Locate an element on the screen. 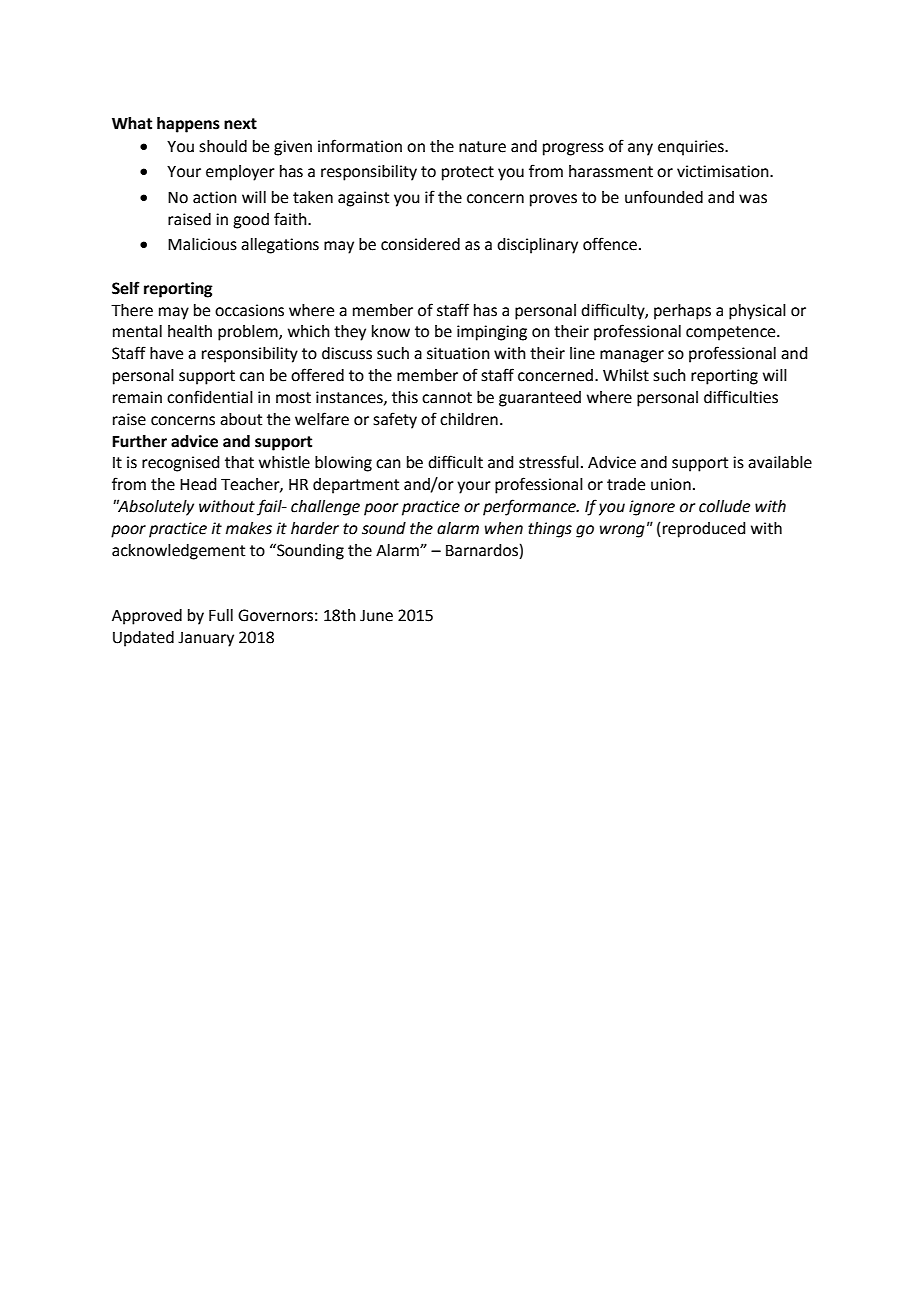 The image size is (924, 1308). Head is located at coordinates (198, 484).
